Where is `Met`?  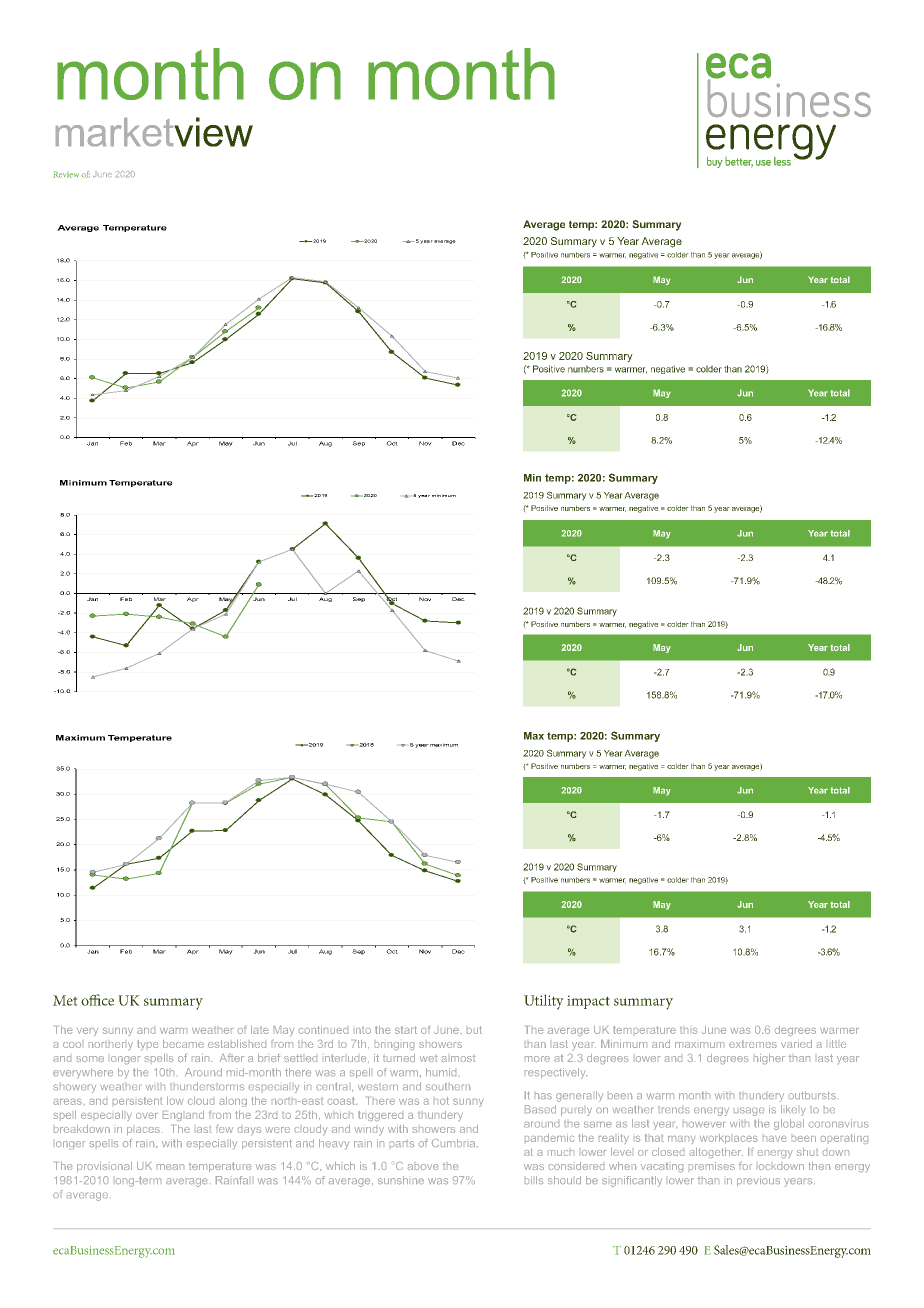
Met is located at coordinates (65, 1000).
